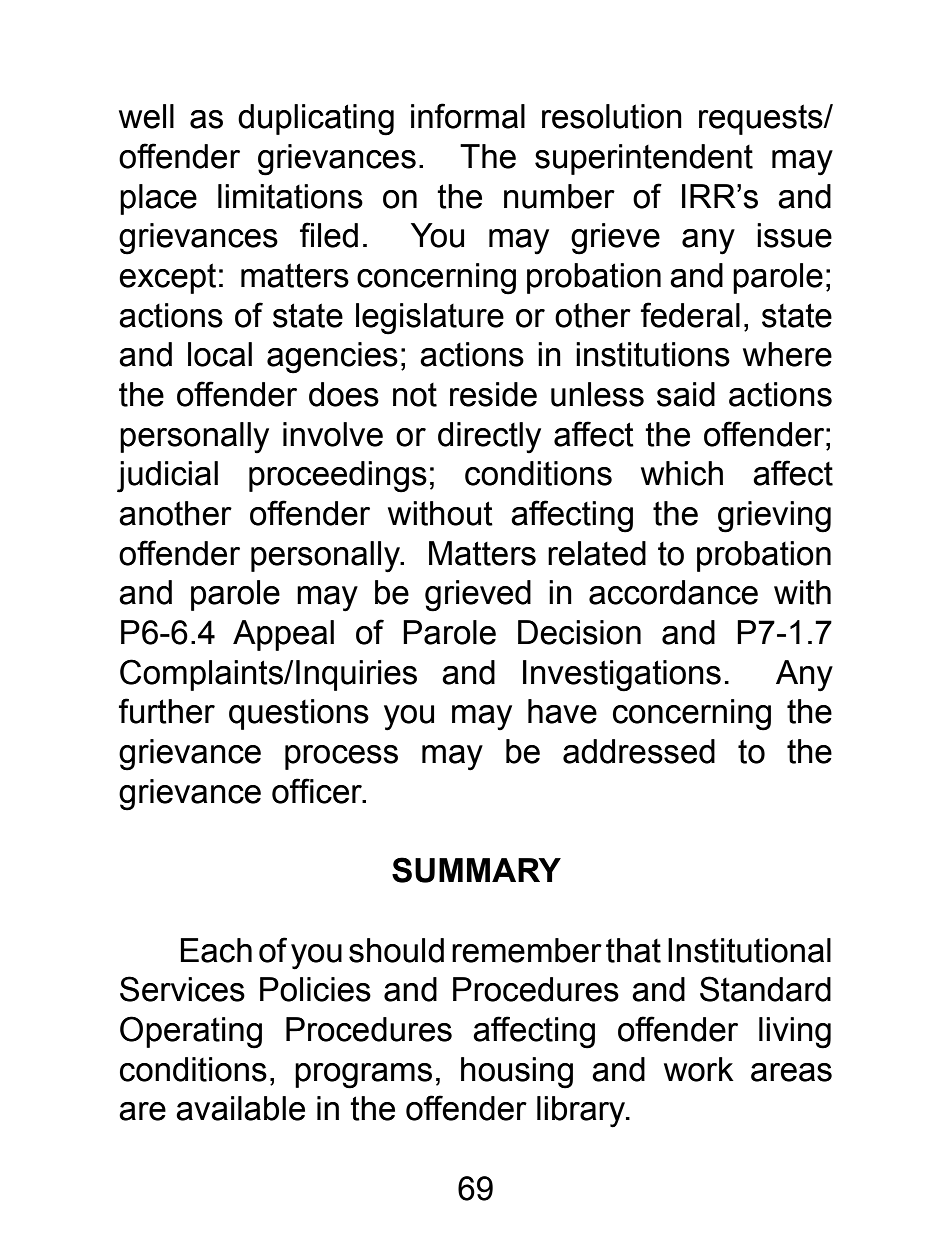 Image resolution: width=952 pixels, height=1250 pixels. Describe the element at coordinates (762, 119) in the screenshot. I see `requests` at that location.
